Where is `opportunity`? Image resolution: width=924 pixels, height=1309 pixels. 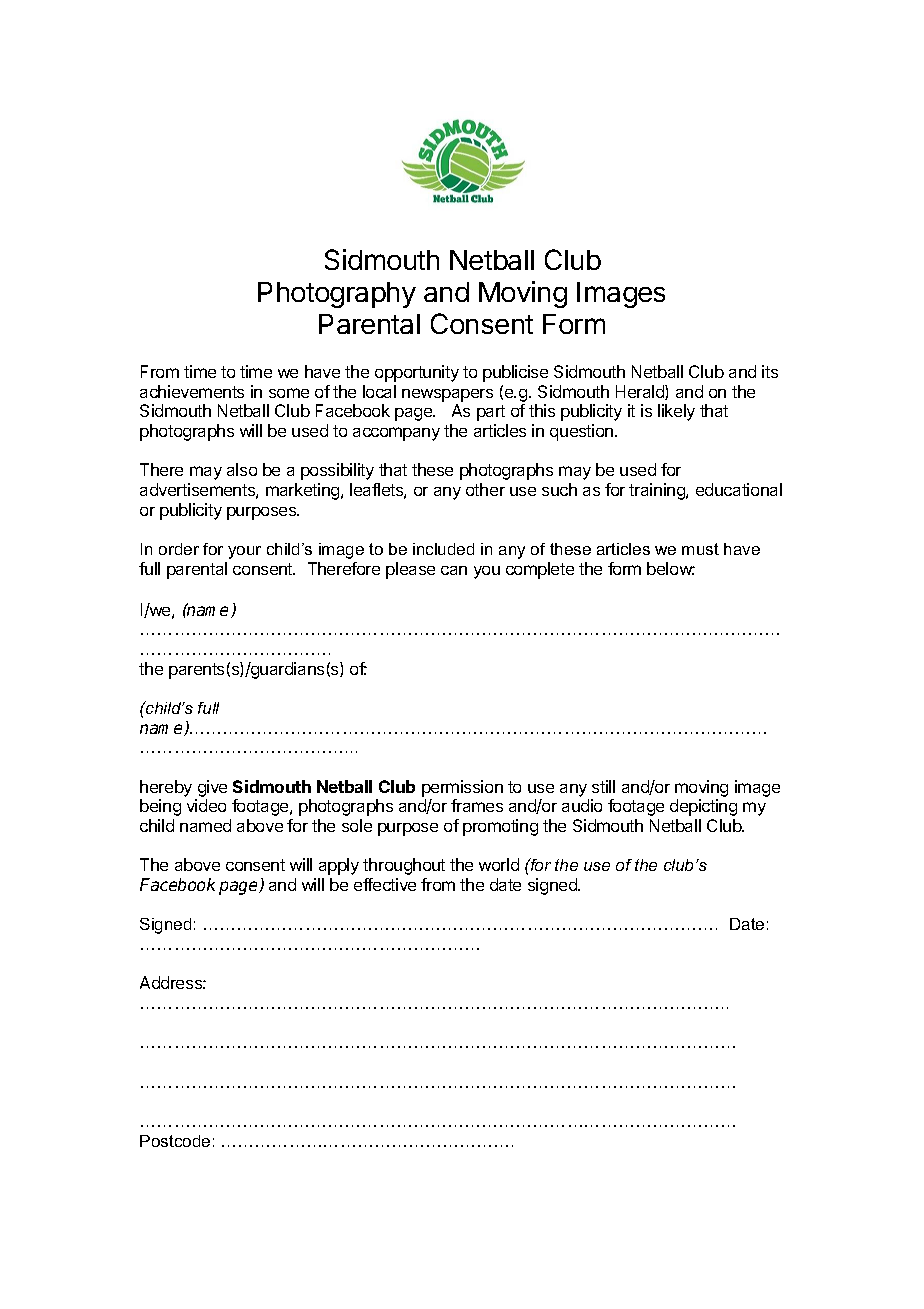 opportunity is located at coordinates (417, 373).
